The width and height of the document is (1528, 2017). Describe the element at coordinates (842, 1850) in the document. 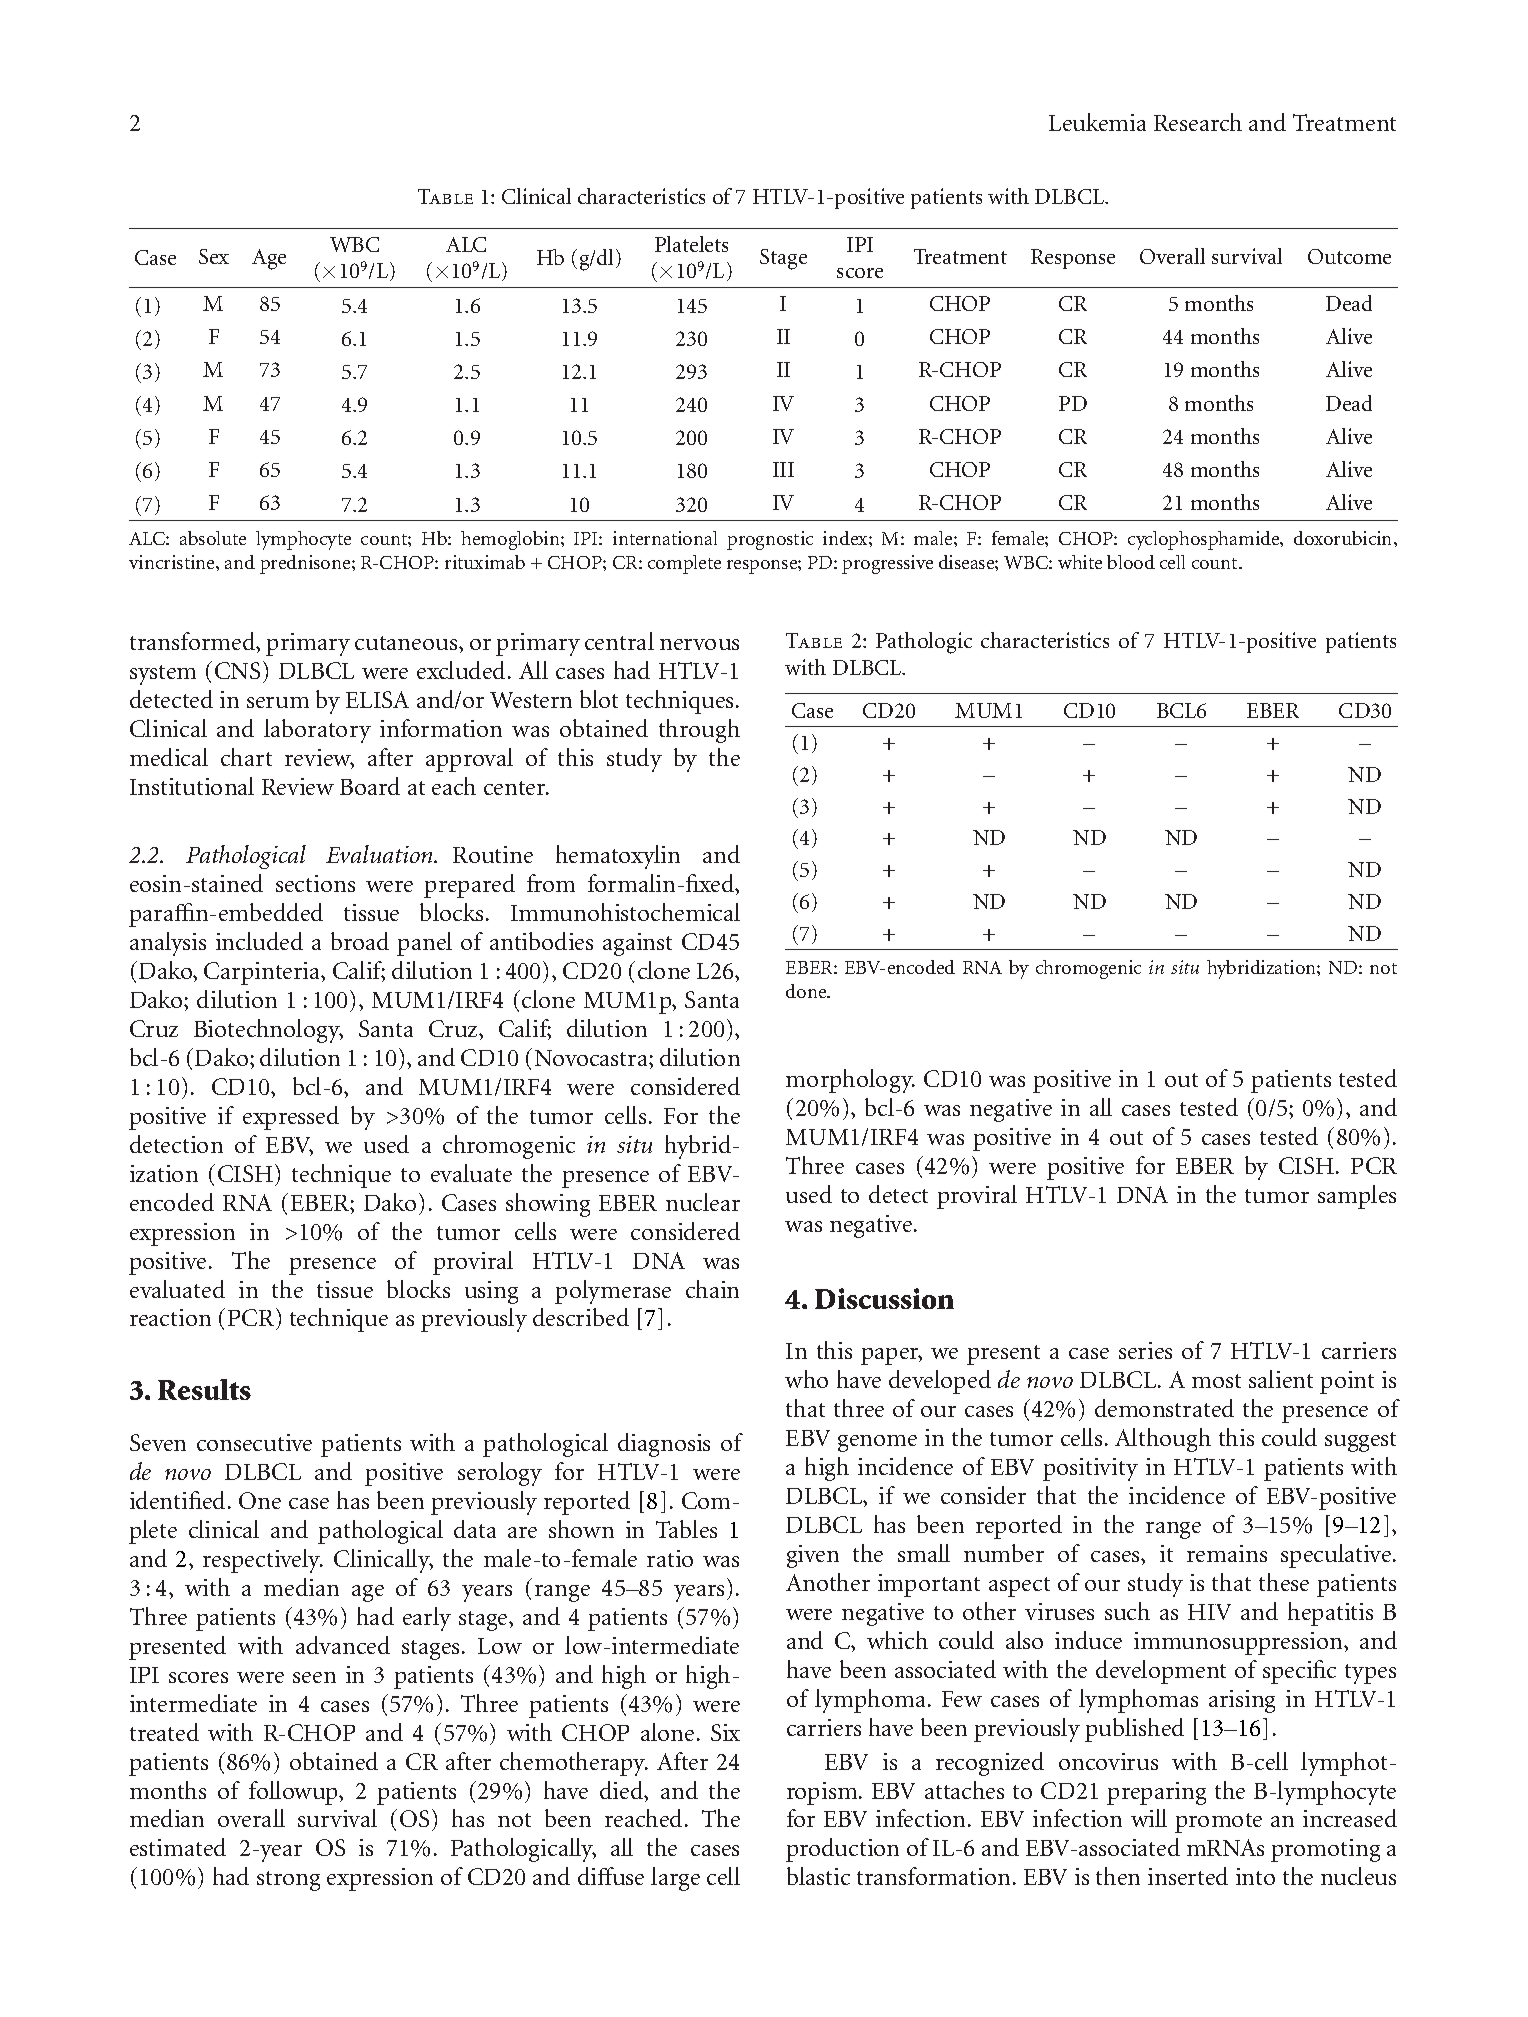

I see `production` at that location.
